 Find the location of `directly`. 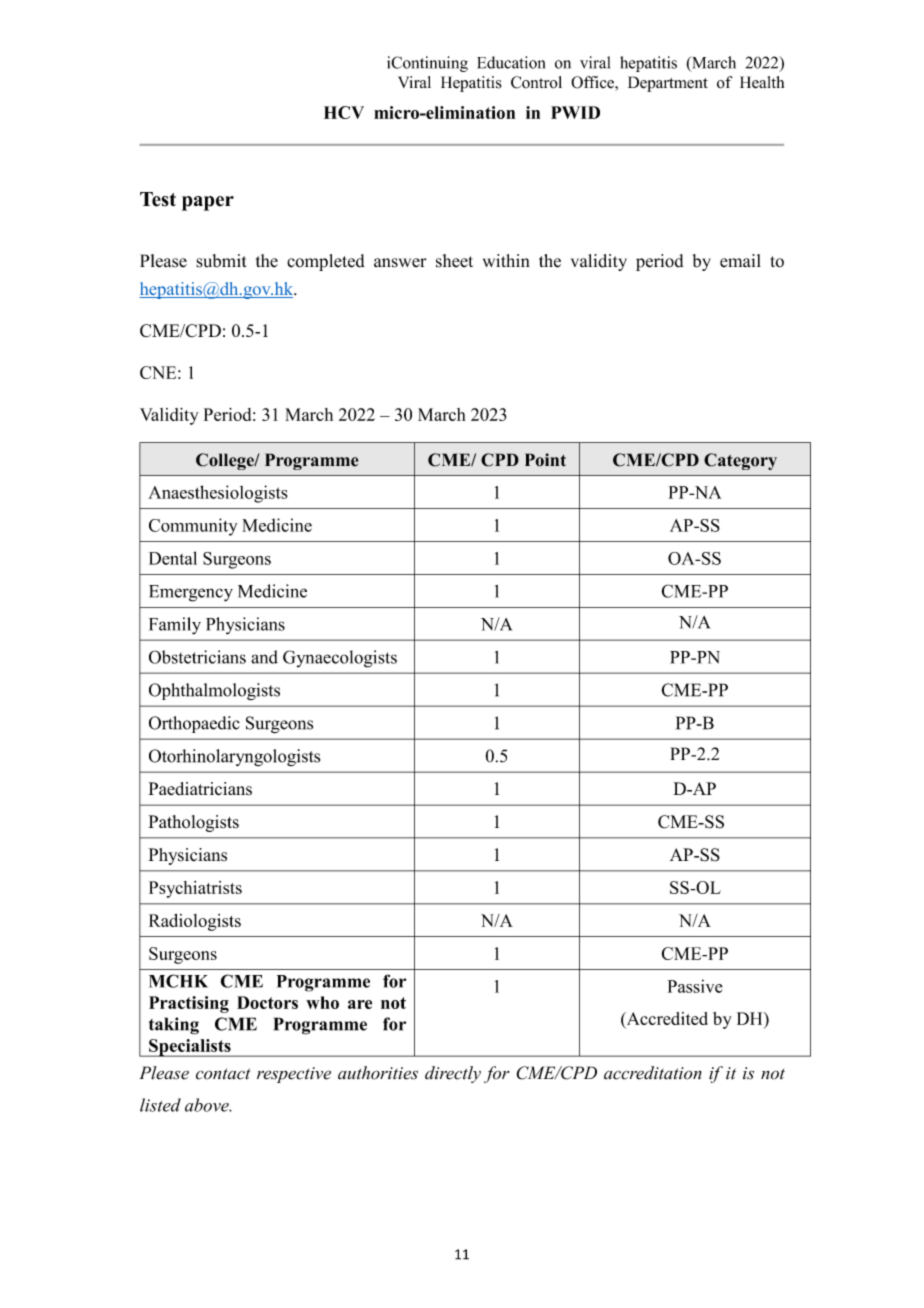

directly is located at coordinates (453, 1074).
